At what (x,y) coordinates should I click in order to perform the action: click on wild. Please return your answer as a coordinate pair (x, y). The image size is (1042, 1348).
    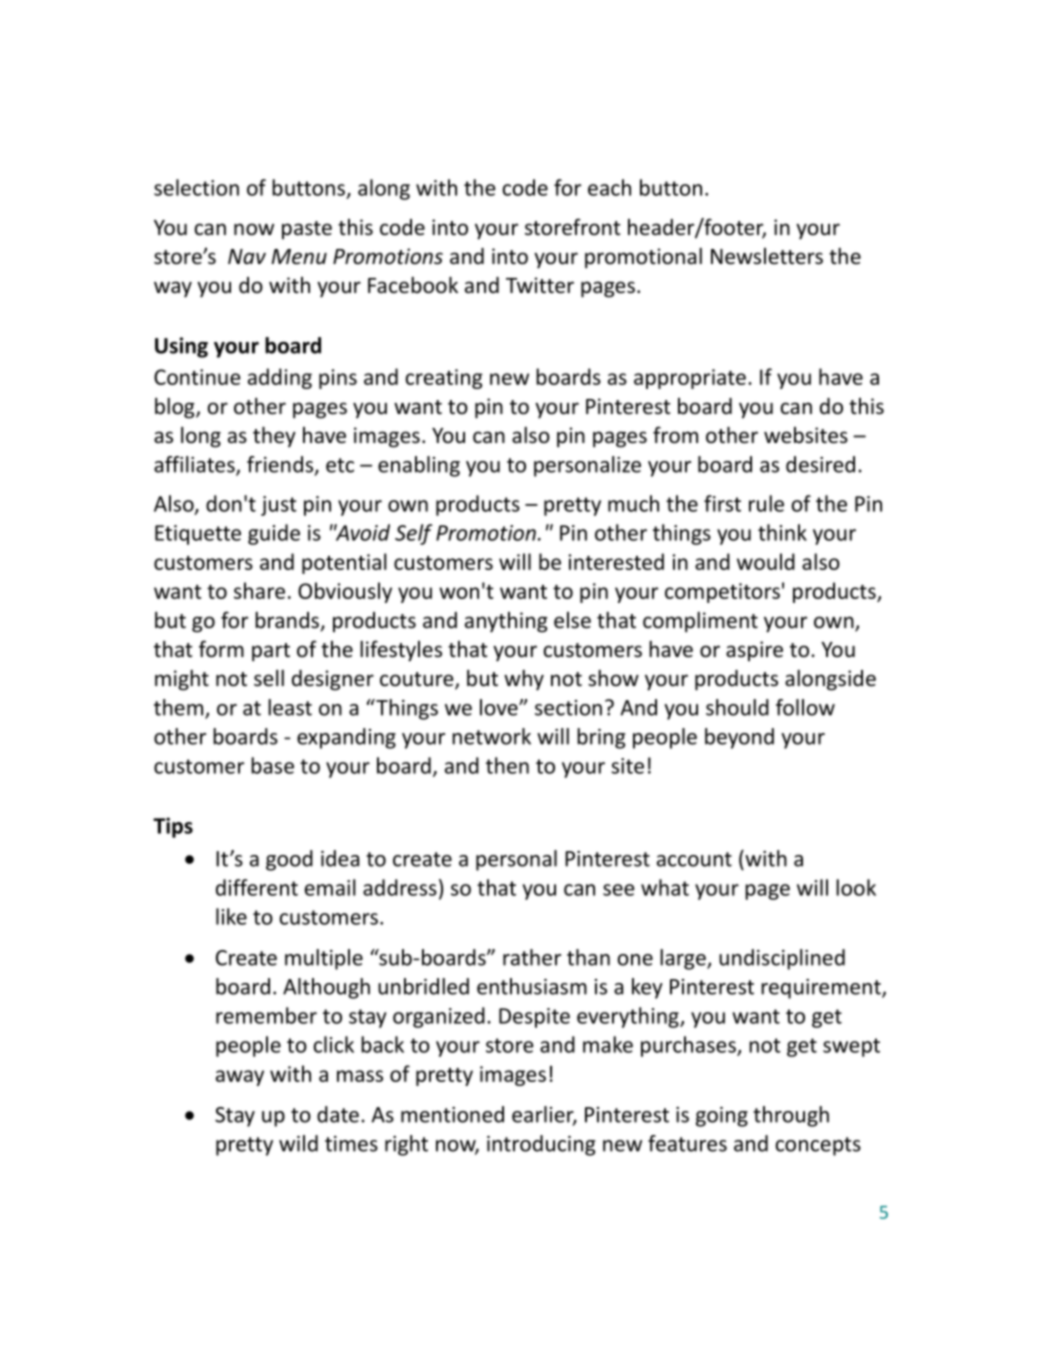
    Looking at the image, I should click on (298, 1143).
